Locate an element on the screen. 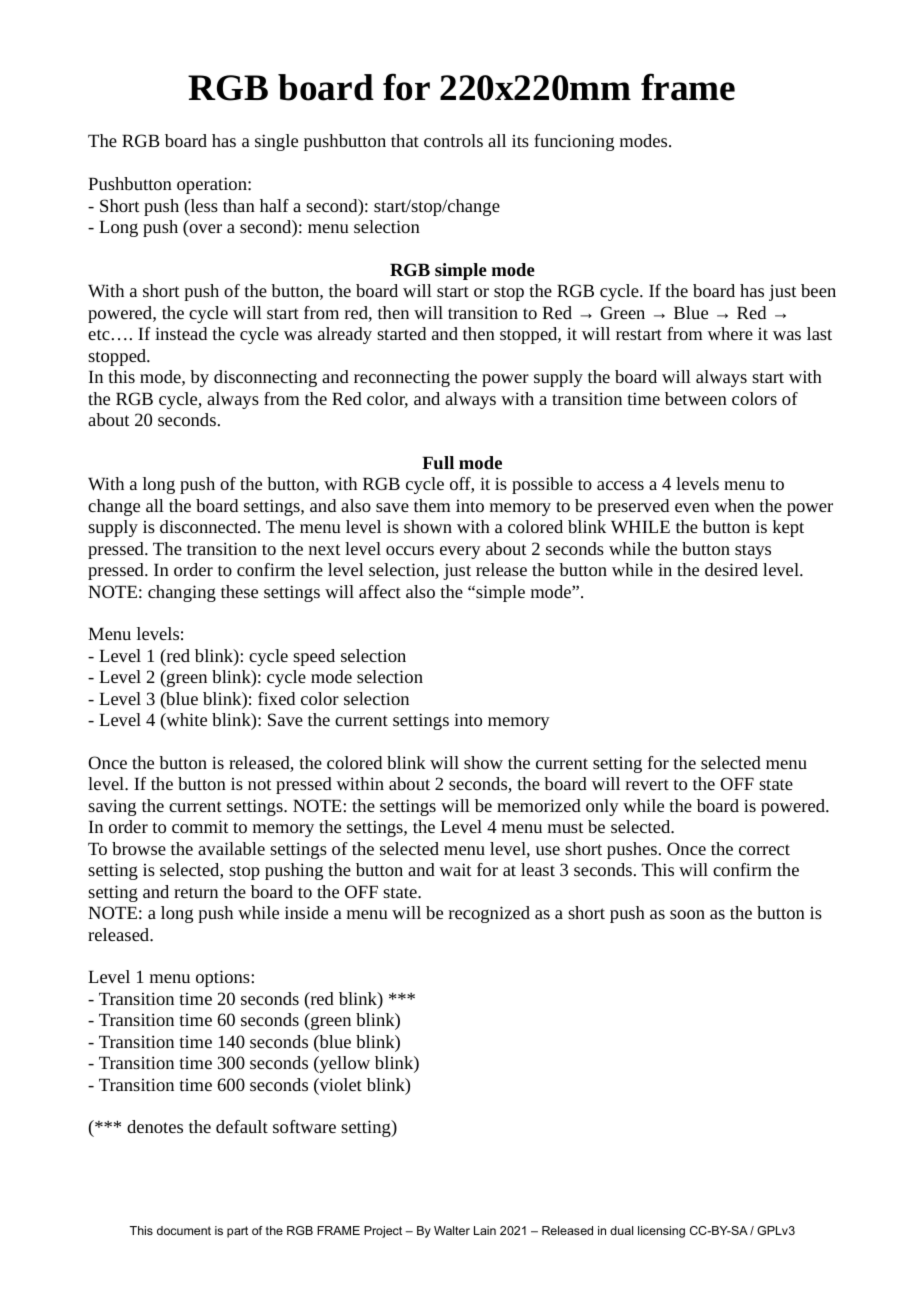 This screenshot has width=924, height=1308. operation is located at coordinates (213, 185).
